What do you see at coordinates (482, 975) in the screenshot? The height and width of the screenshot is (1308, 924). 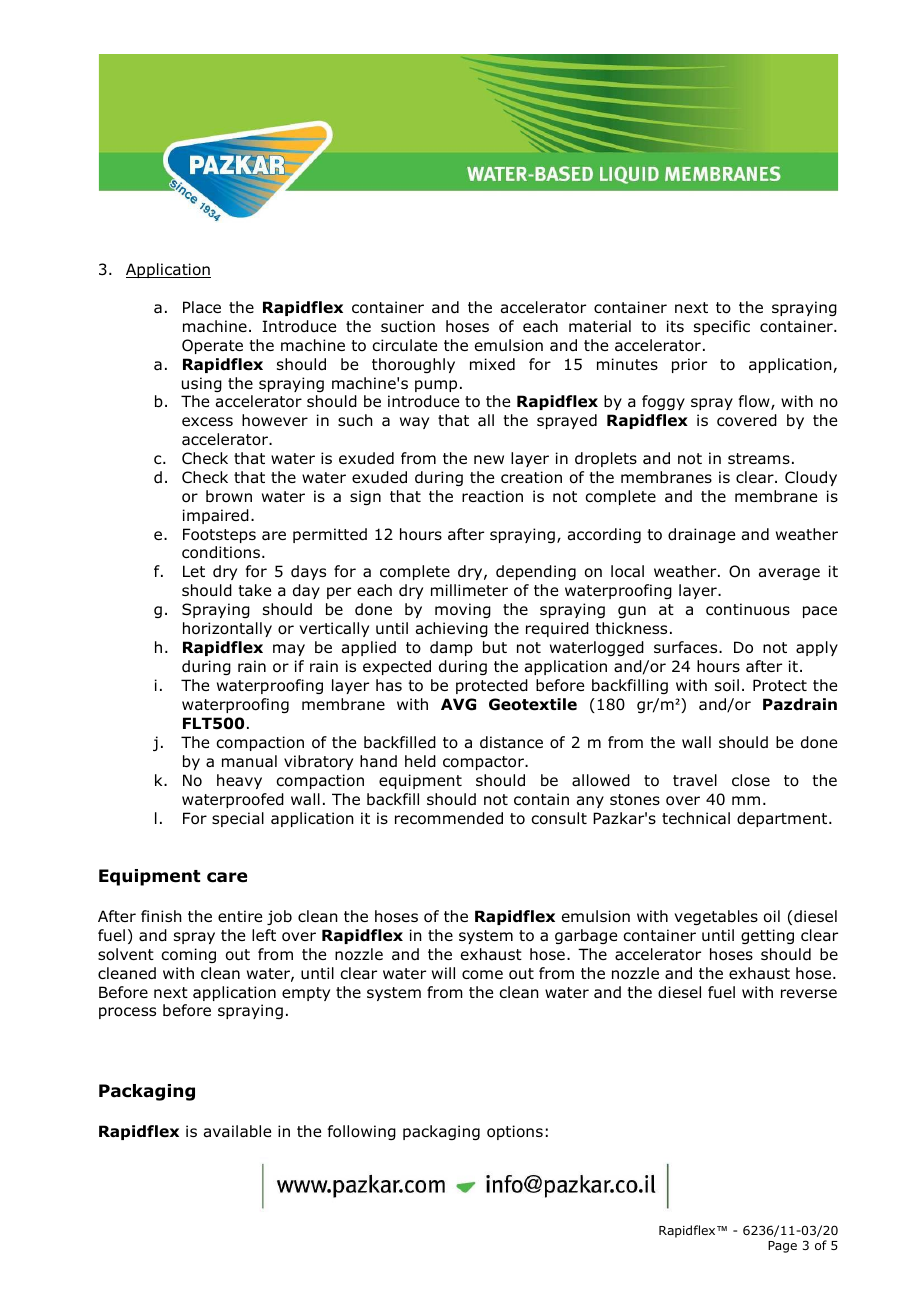 I see `come` at bounding box center [482, 975].
